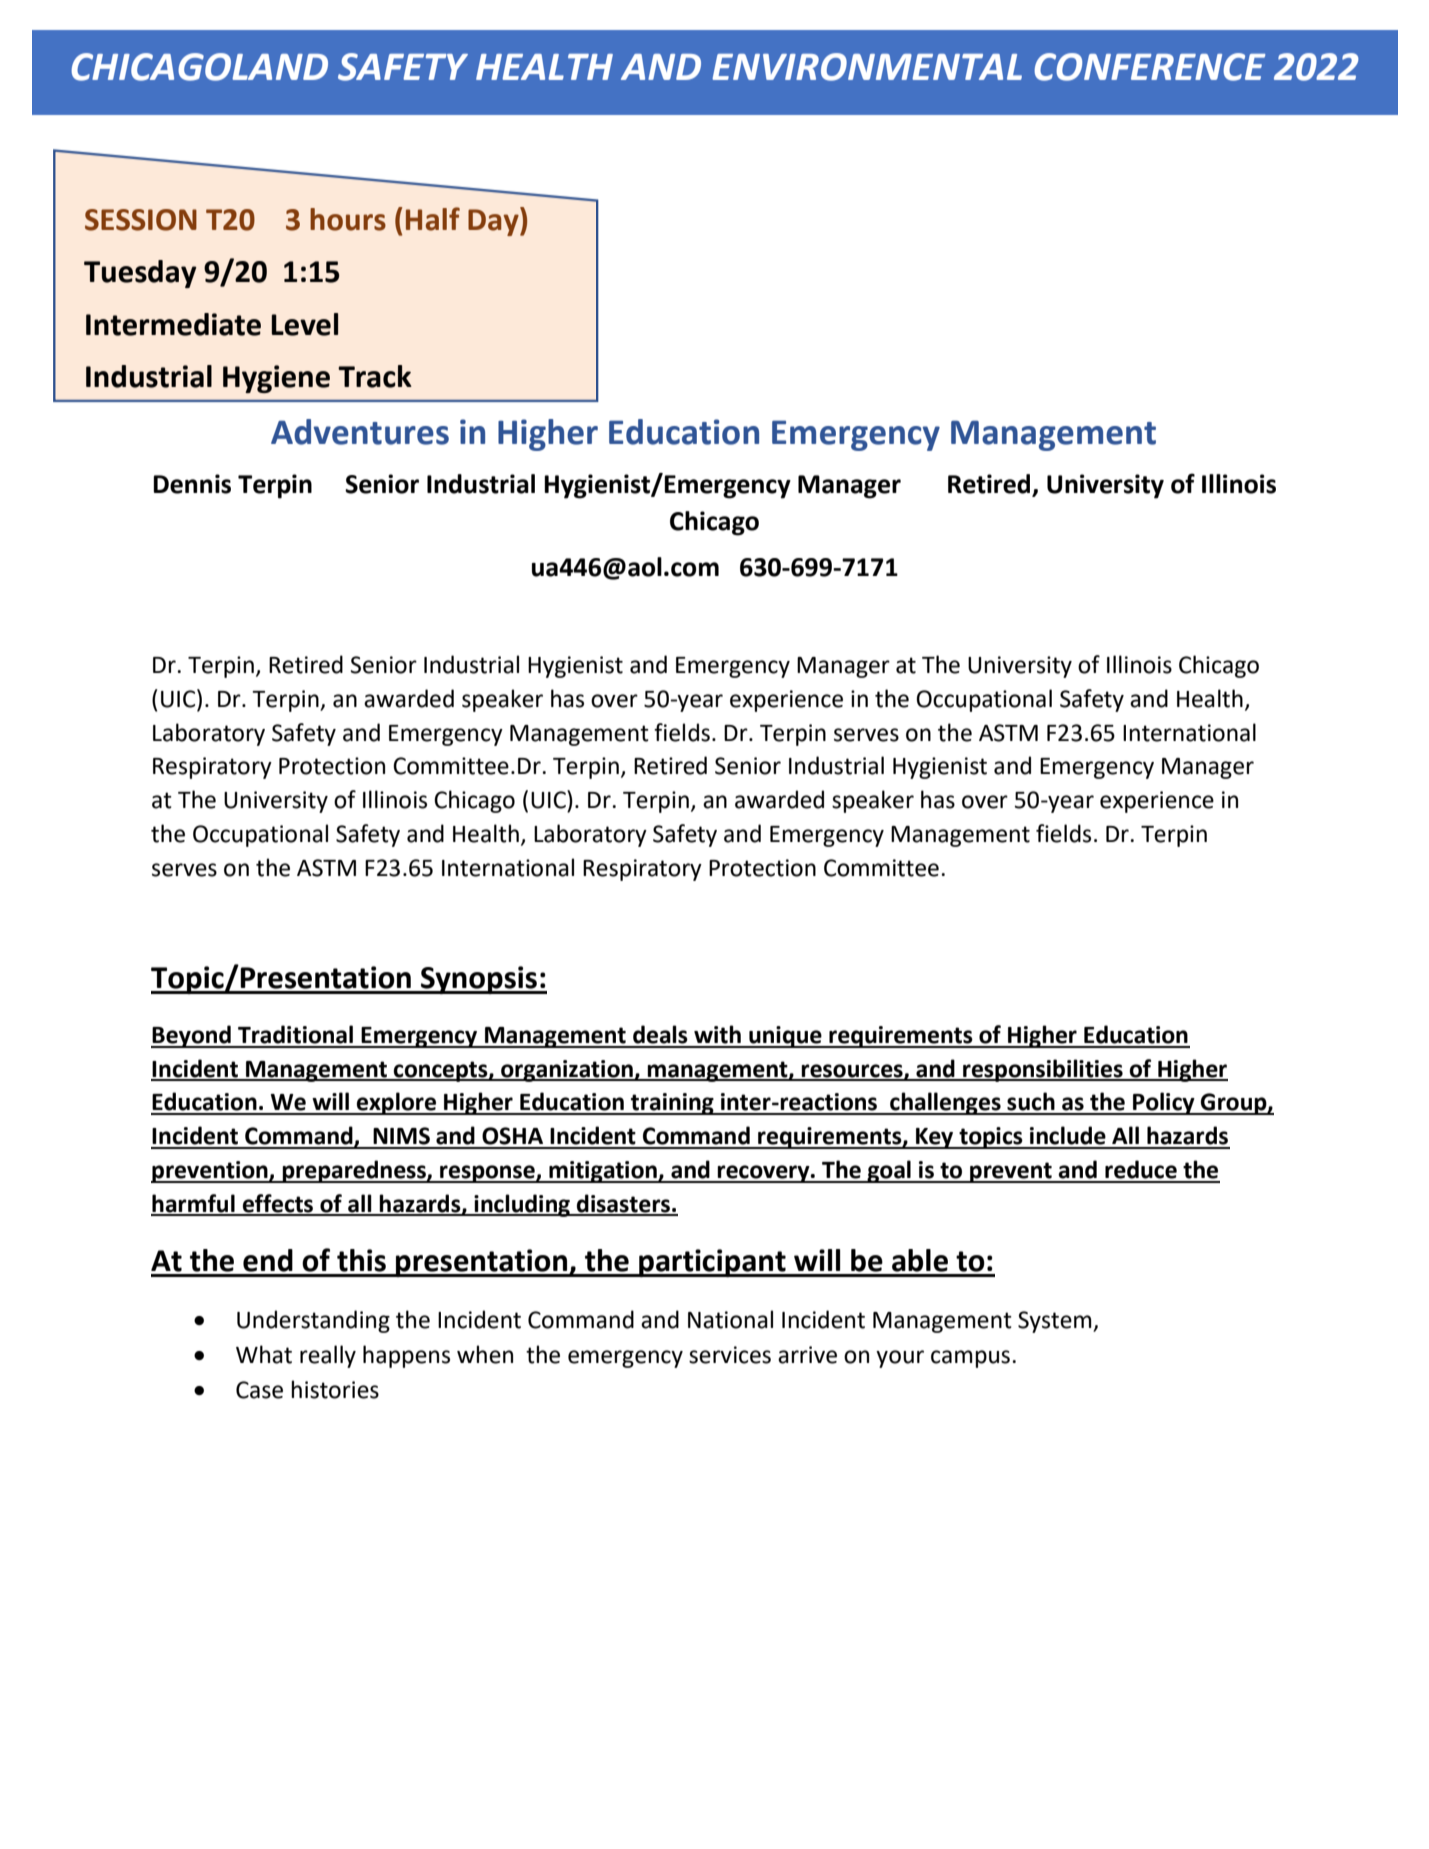  What do you see at coordinates (375, 376) in the screenshot?
I see `Track` at bounding box center [375, 376].
